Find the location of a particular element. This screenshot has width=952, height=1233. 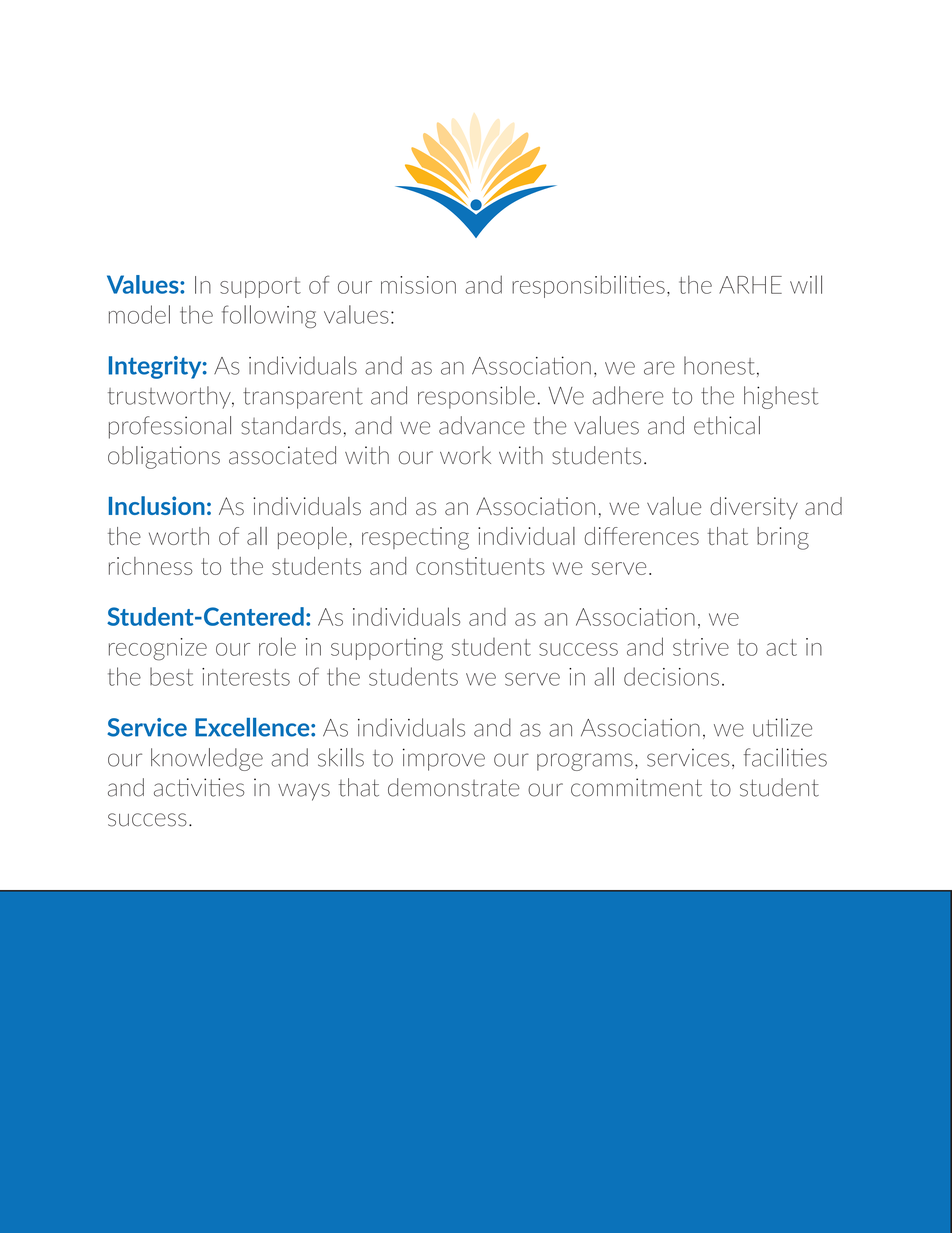

respecting is located at coordinates (415, 538).
